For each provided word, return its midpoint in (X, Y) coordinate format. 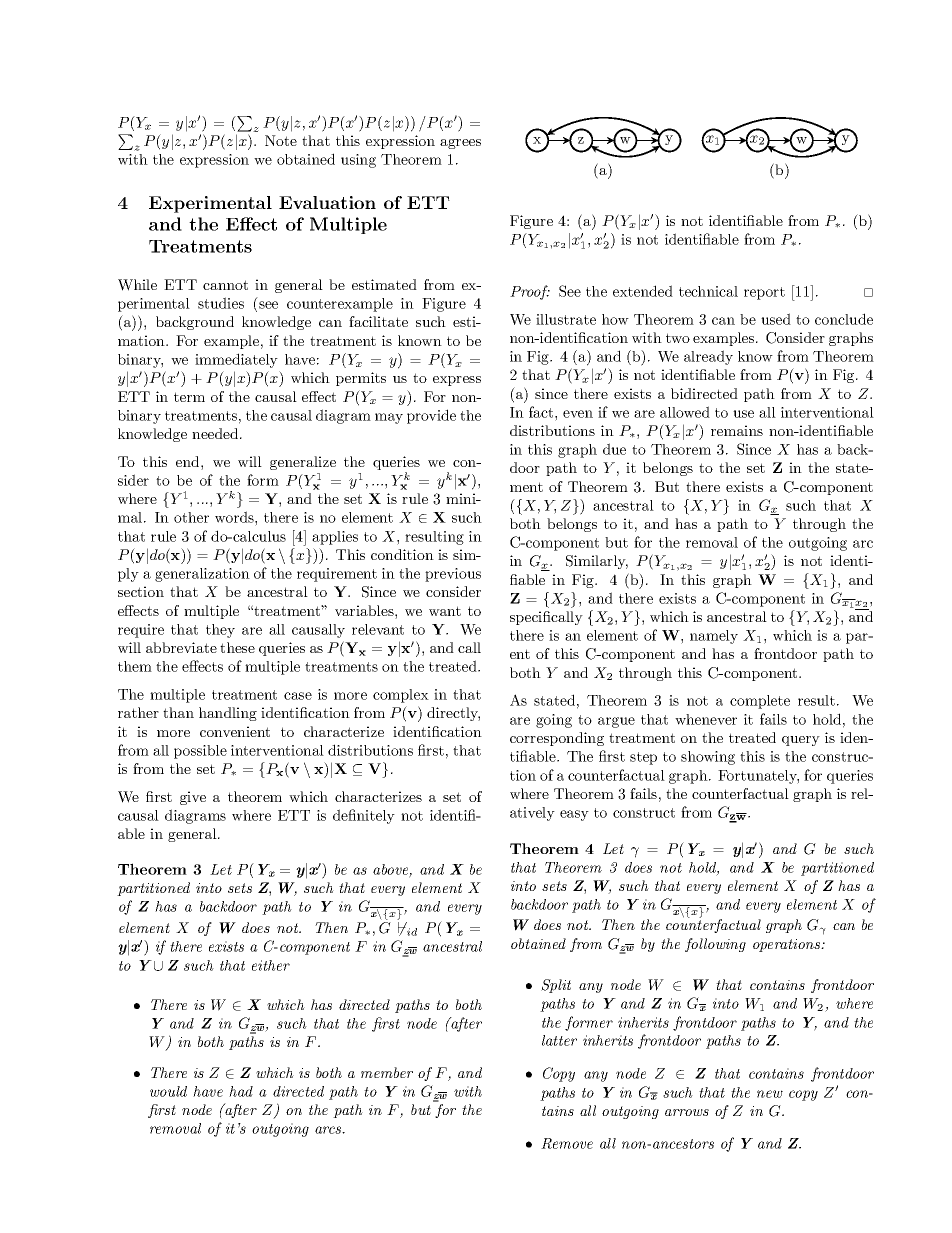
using (358, 161)
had (241, 1091)
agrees (460, 144)
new (770, 1094)
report (764, 293)
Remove (567, 1143)
